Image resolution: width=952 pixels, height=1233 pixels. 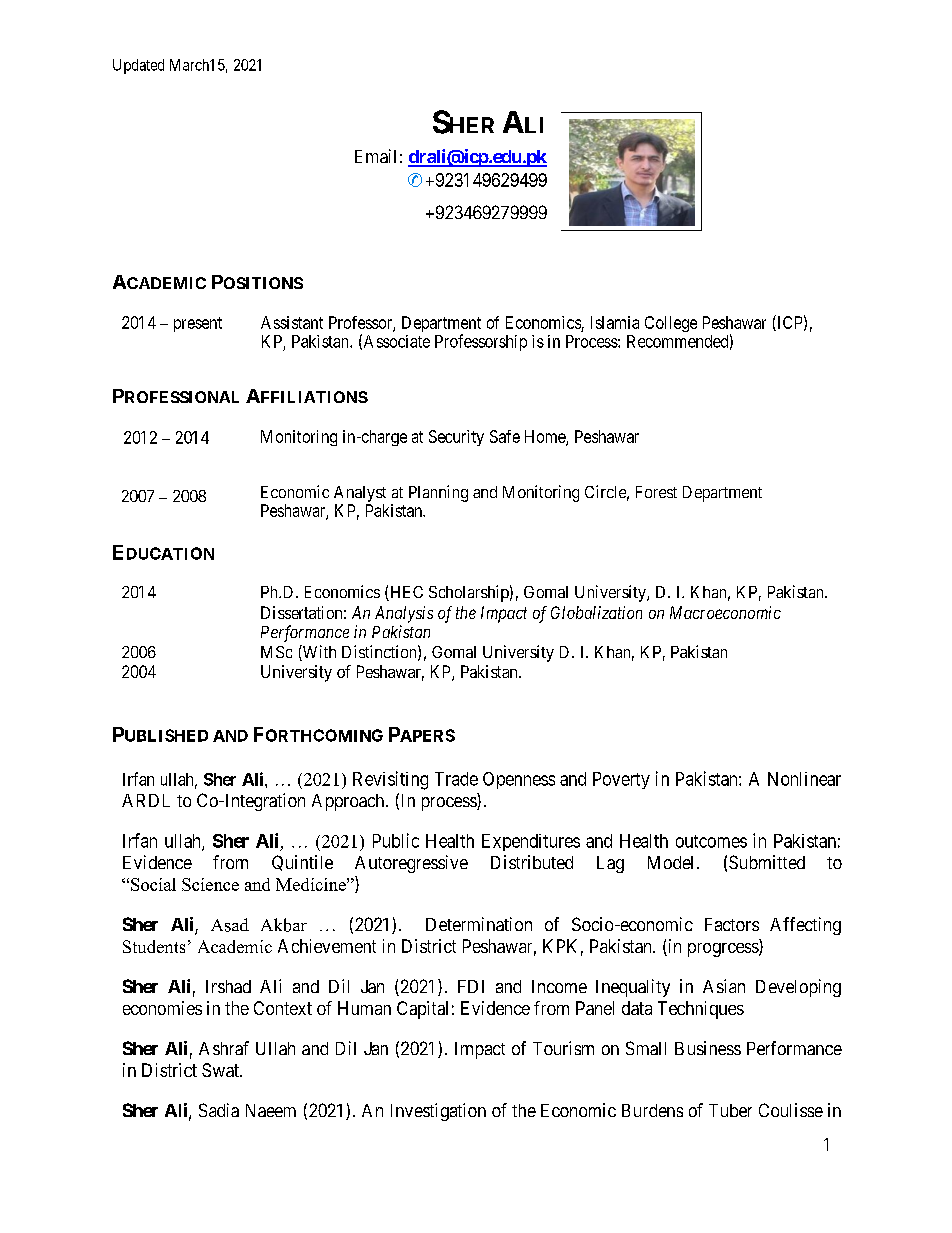 What do you see at coordinates (198, 324) in the page?
I see `present` at bounding box center [198, 324].
